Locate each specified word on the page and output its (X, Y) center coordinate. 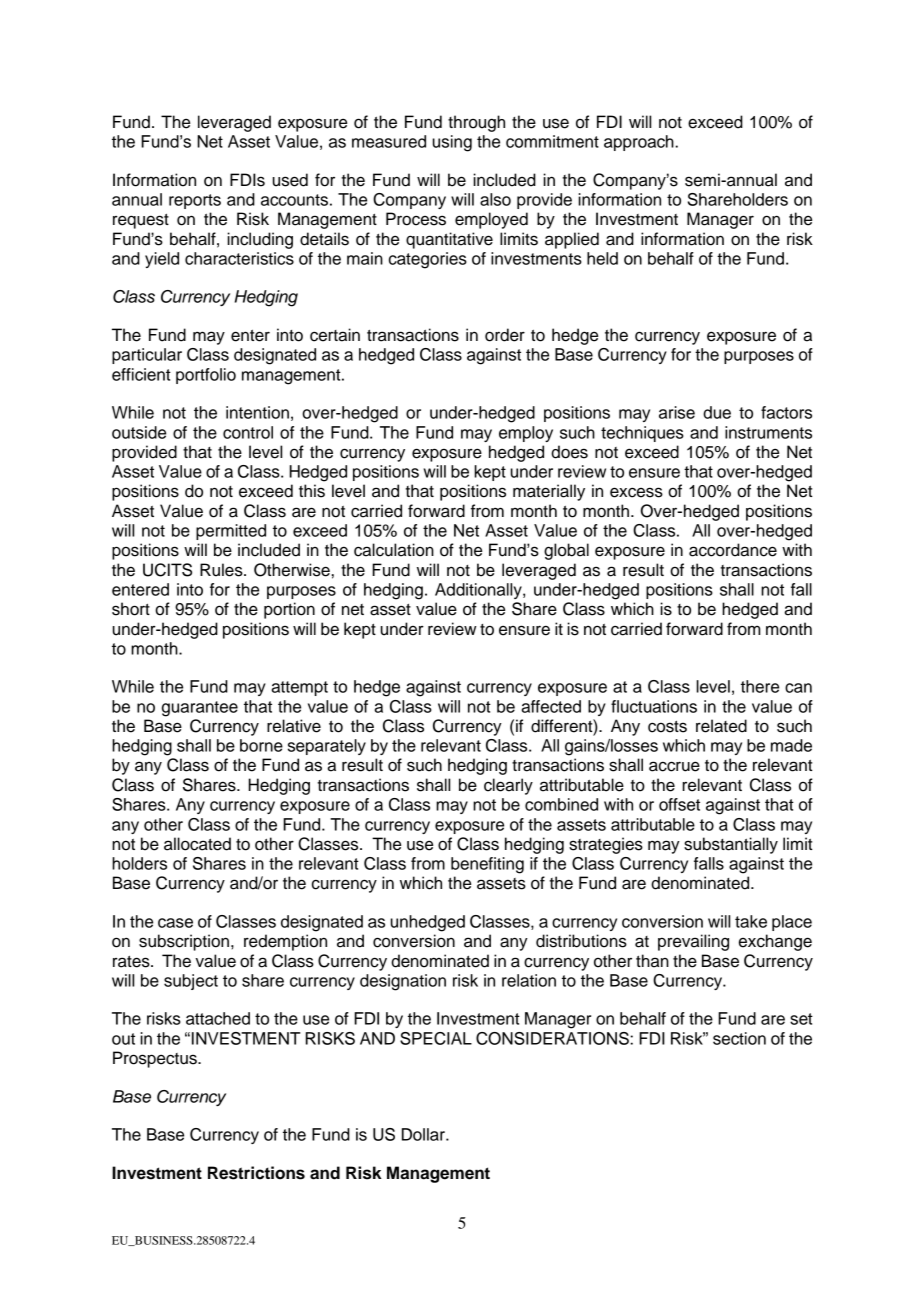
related (721, 726)
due (717, 412)
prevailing (693, 942)
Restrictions (256, 1173)
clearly (508, 786)
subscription (184, 942)
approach (640, 143)
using (452, 143)
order (505, 335)
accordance (733, 550)
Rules (222, 570)
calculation (394, 550)
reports (195, 201)
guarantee (200, 709)
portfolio (206, 376)
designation (403, 982)
